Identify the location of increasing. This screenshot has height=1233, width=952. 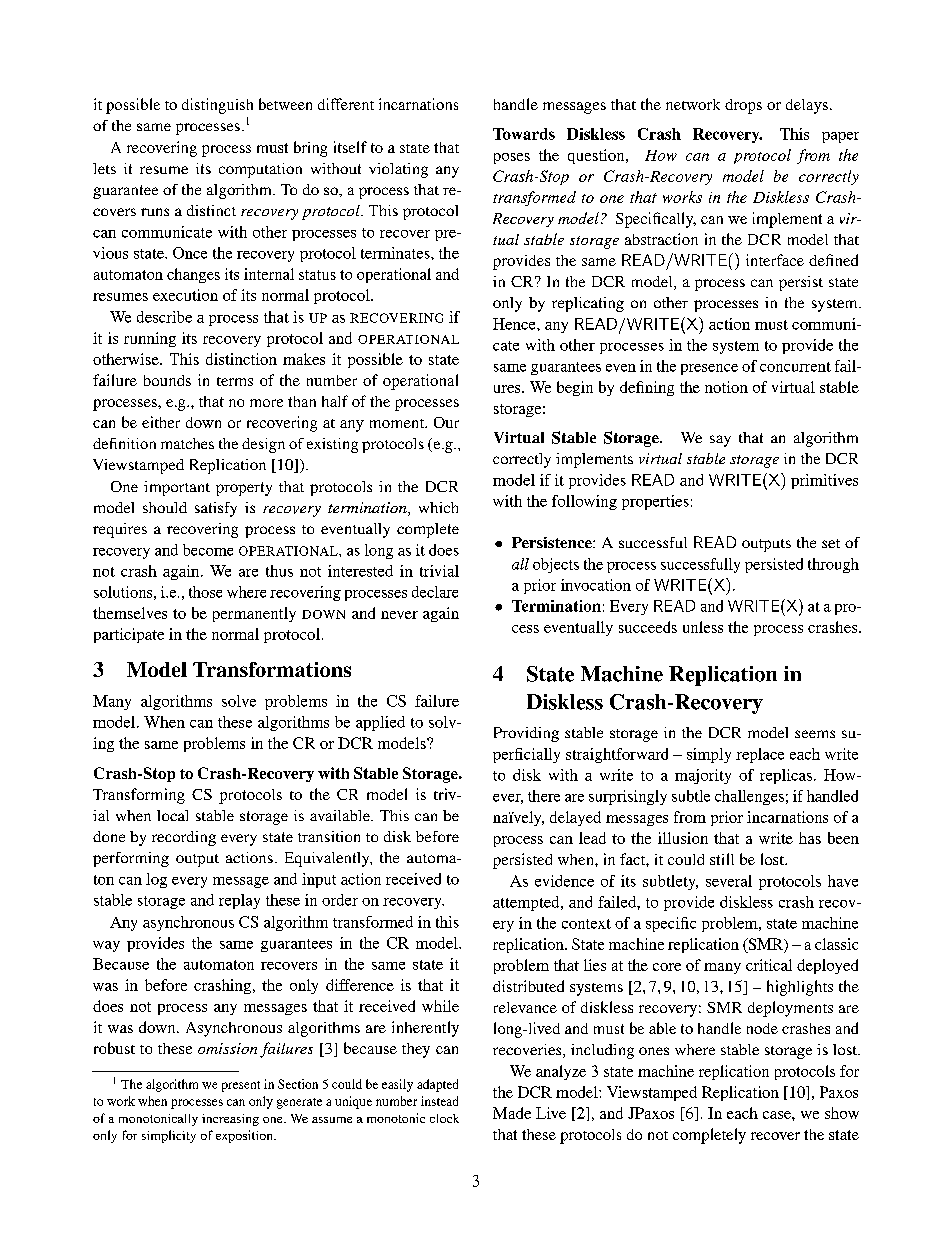
(230, 1120).
